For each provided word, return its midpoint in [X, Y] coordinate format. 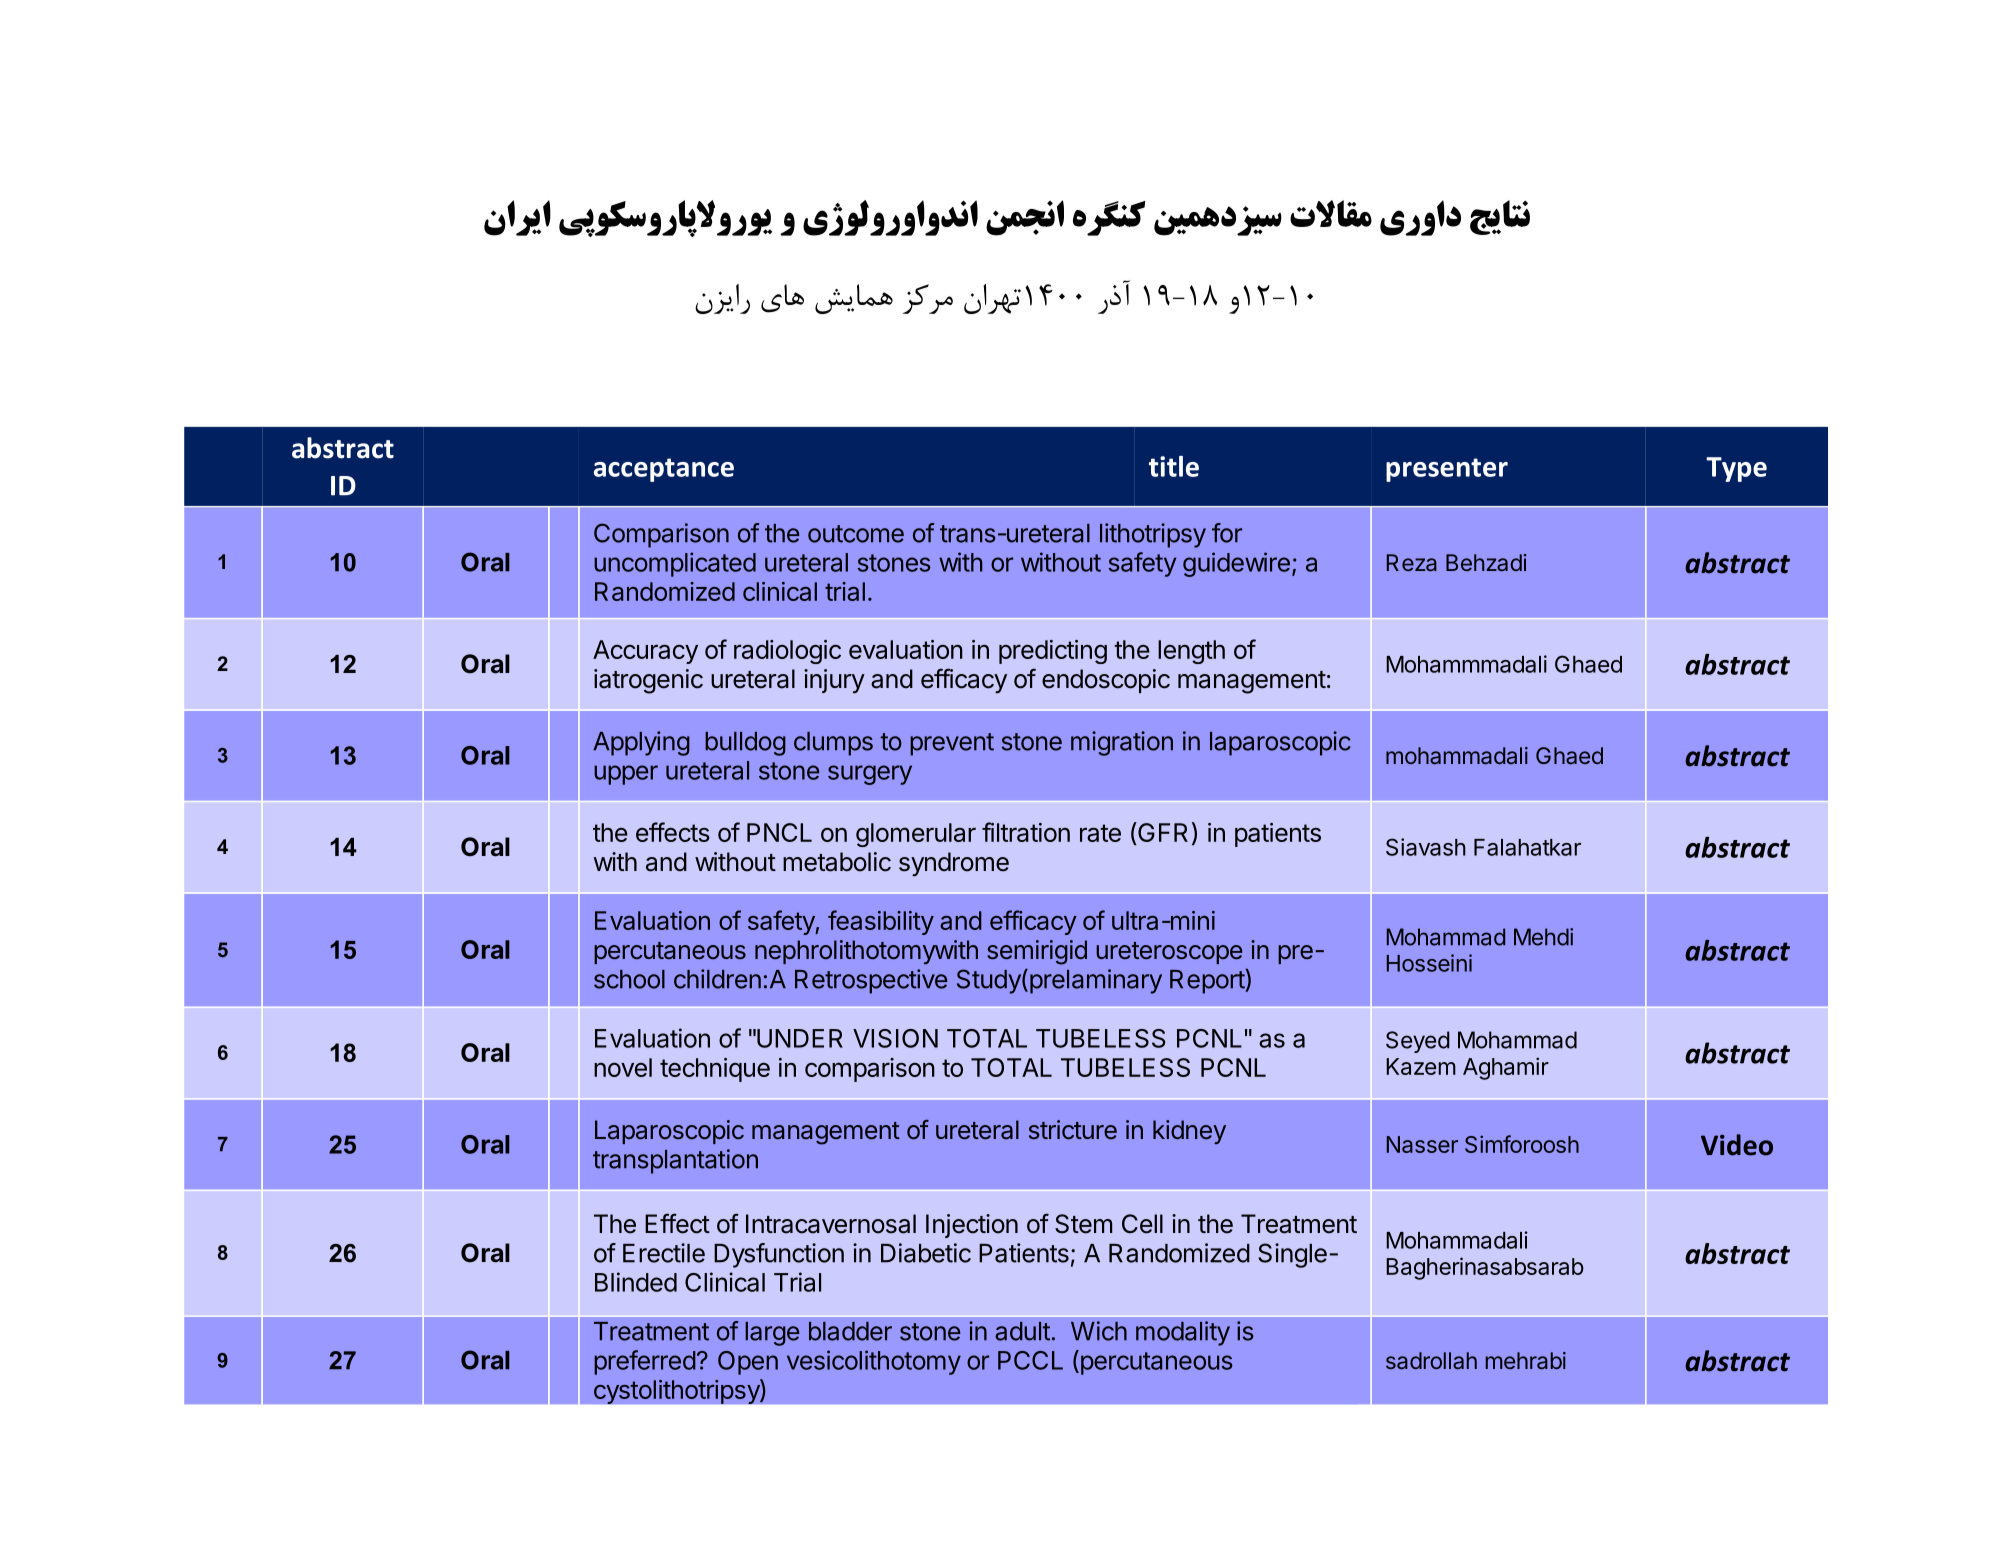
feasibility [881, 922]
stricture [1073, 1130]
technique [715, 1070]
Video [1737, 1145]
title [1174, 466]
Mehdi [1543, 937]
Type [1736, 469]
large [772, 1334]
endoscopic [1106, 681]
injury [834, 681]
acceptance [664, 470]
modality [1183, 1333]
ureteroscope [1169, 953]
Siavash [1426, 847]
